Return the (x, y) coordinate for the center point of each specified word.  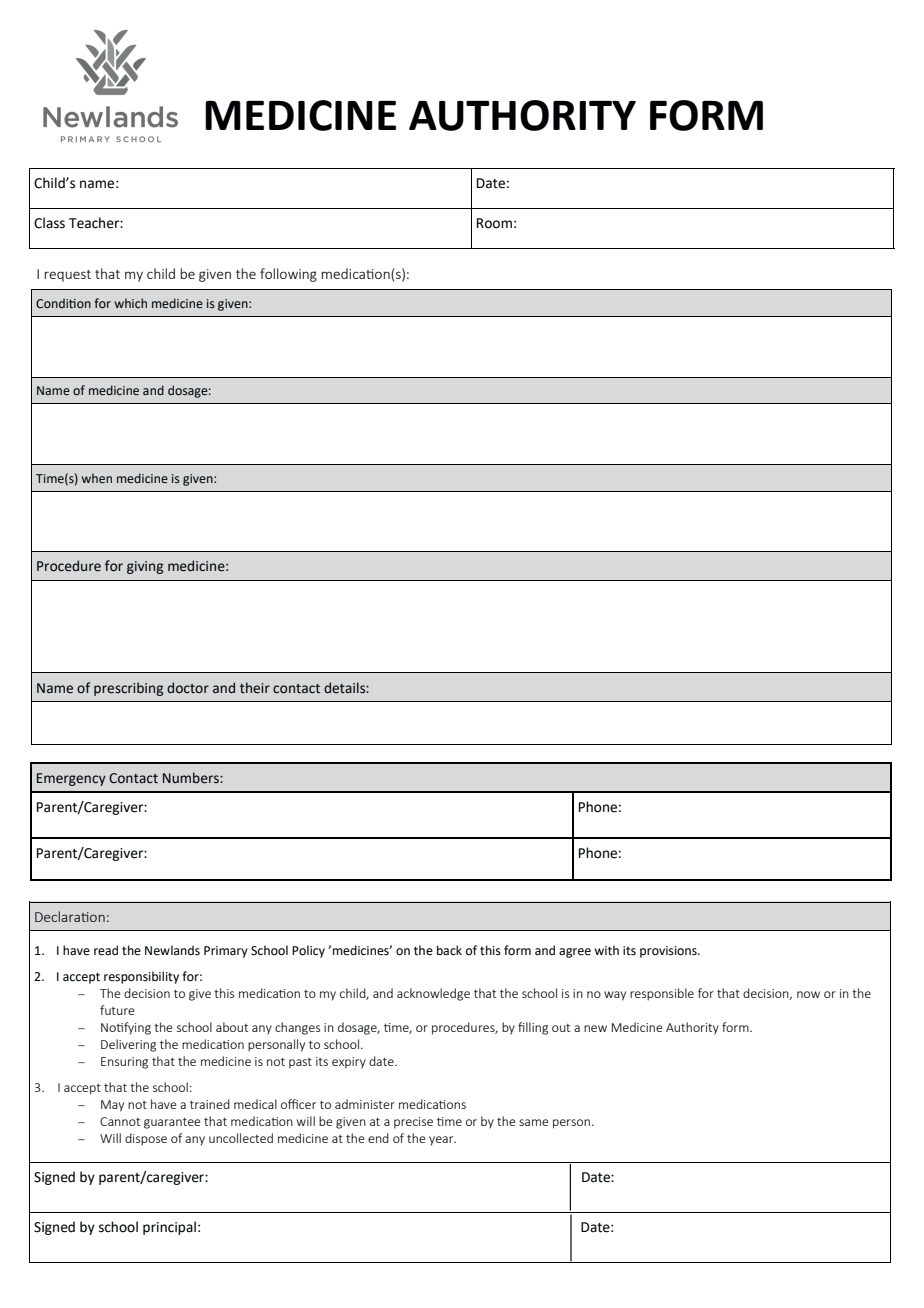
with (606, 950)
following (288, 275)
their (255, 688)
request (68, 276)
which (131, 303)
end (378, 1138)
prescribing (128, 689)
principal (169, 1228)
